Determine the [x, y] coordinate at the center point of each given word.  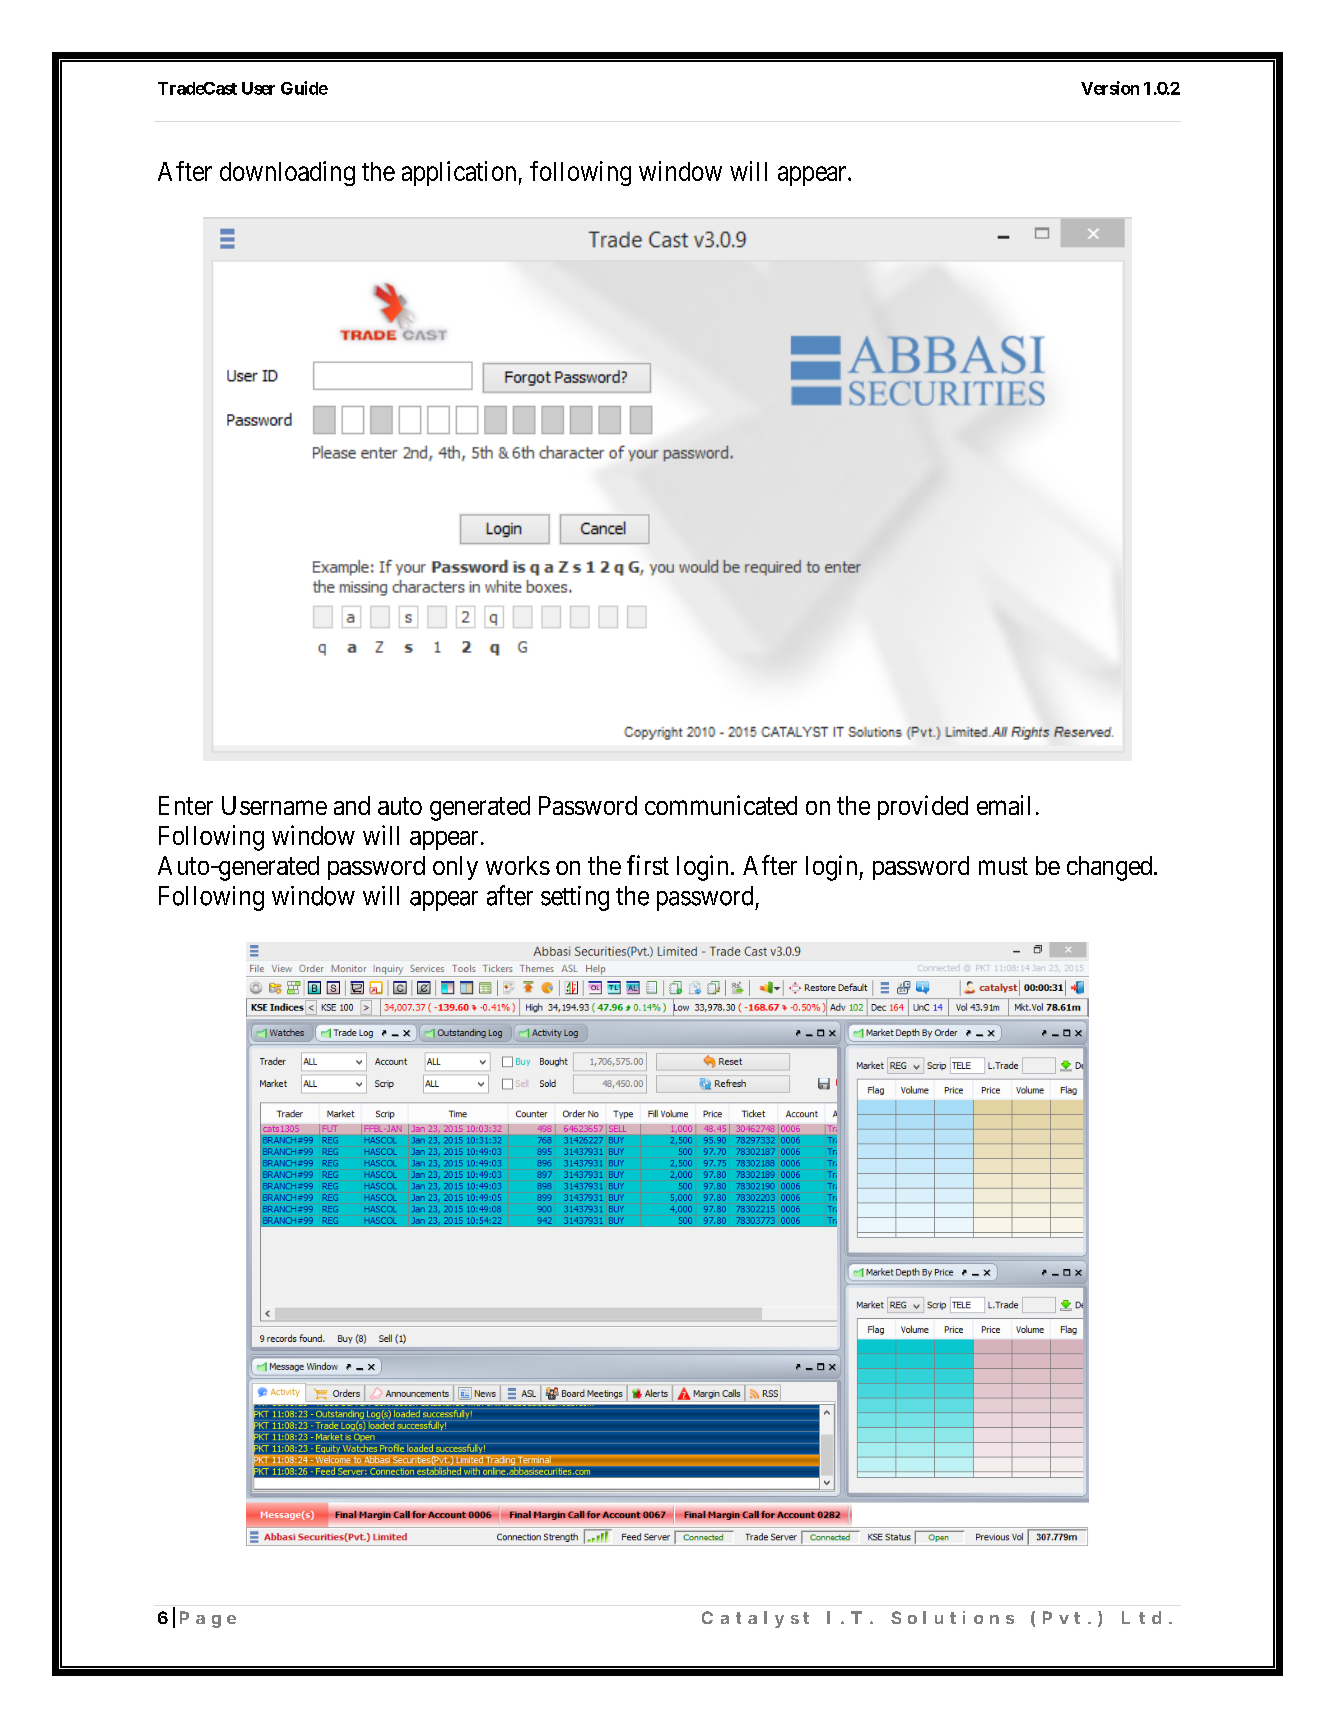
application [459, 173]
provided [923, 807]
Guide [304, 88]
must [1003, 866]
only [455, 868]
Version [1110, 88]
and [352, 805]
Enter [186, 805]
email [1003, 805]
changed [1111, 868]
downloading [287, 173]
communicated [721, 805]
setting [575, 898]
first [648, 865]
